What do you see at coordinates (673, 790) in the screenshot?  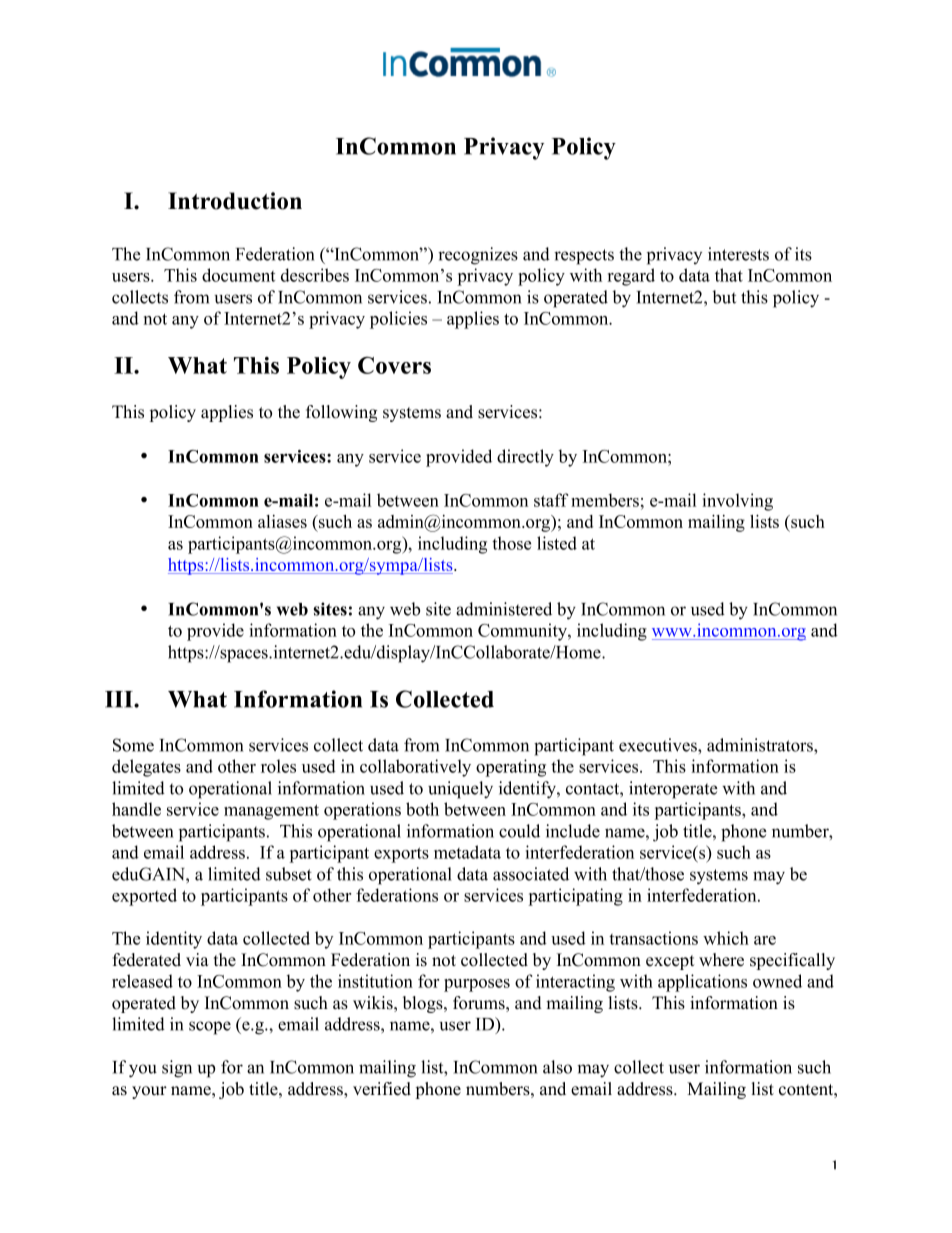 I see `interoperate` at bounding box center [673, 790].
